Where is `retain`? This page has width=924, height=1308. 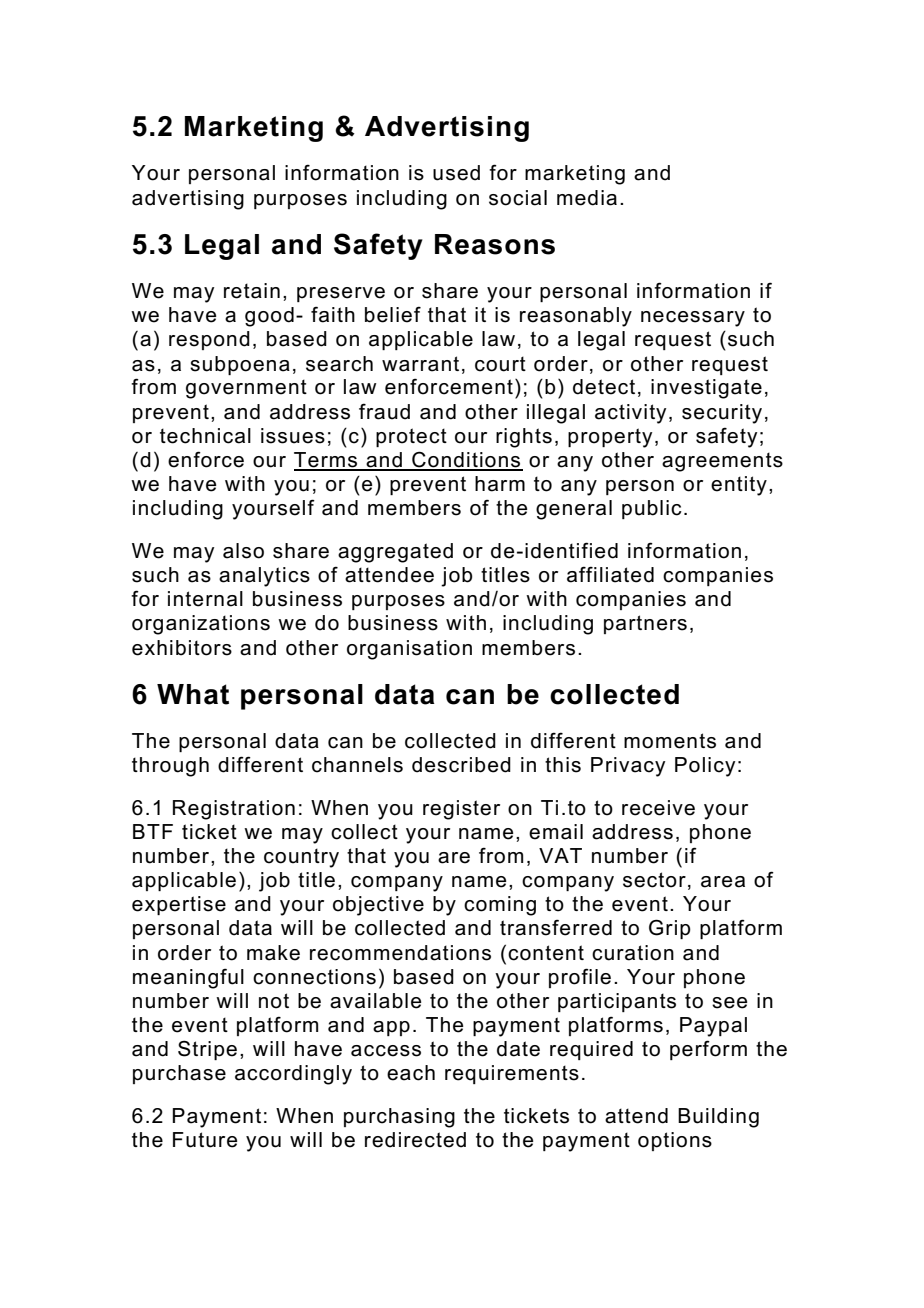
retain is located at coordinates (252, 291).
